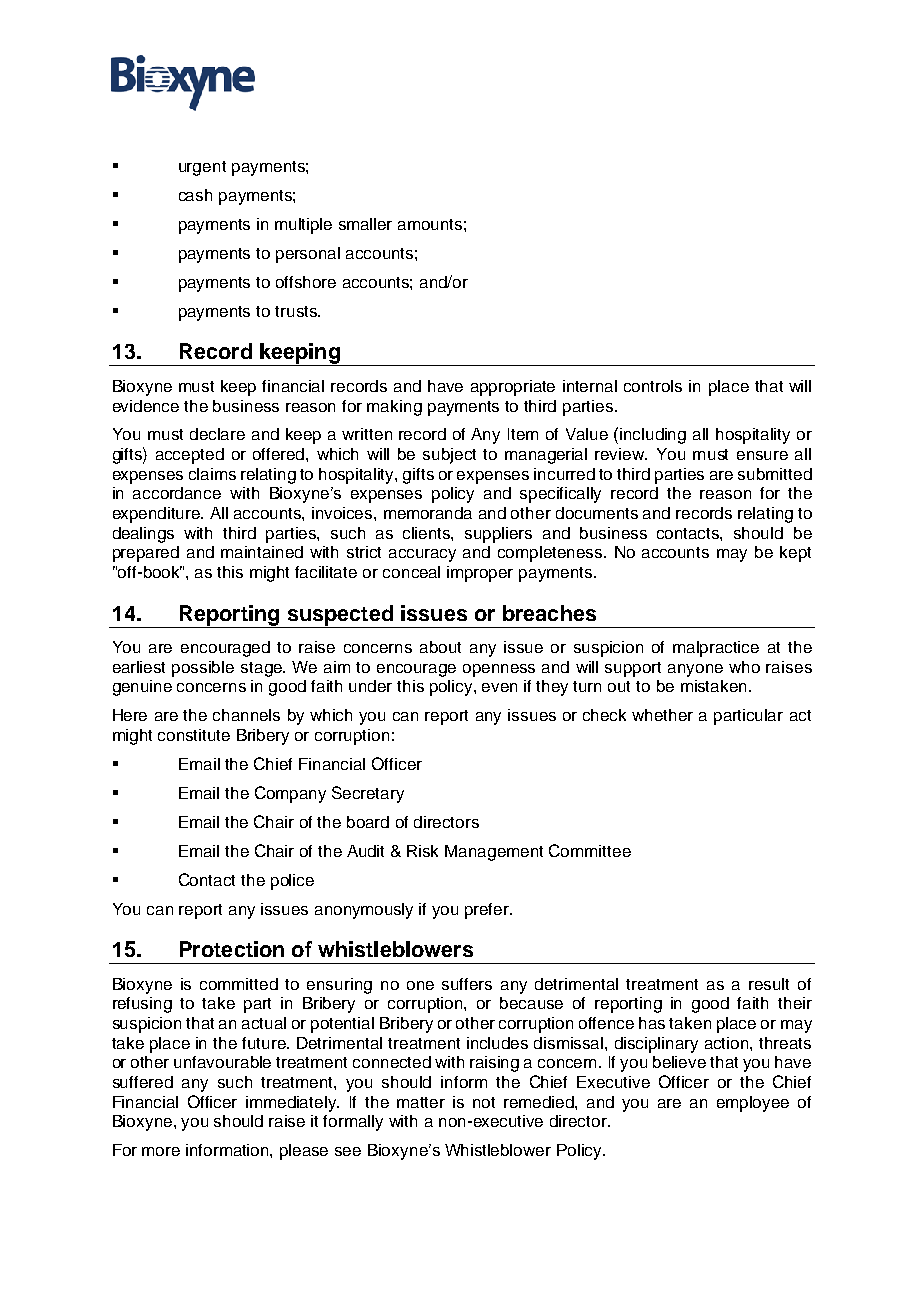  What do you see at coordinates (484, 1102) in the screenshot?
I see `not` at bounding box center [484, 1102].
